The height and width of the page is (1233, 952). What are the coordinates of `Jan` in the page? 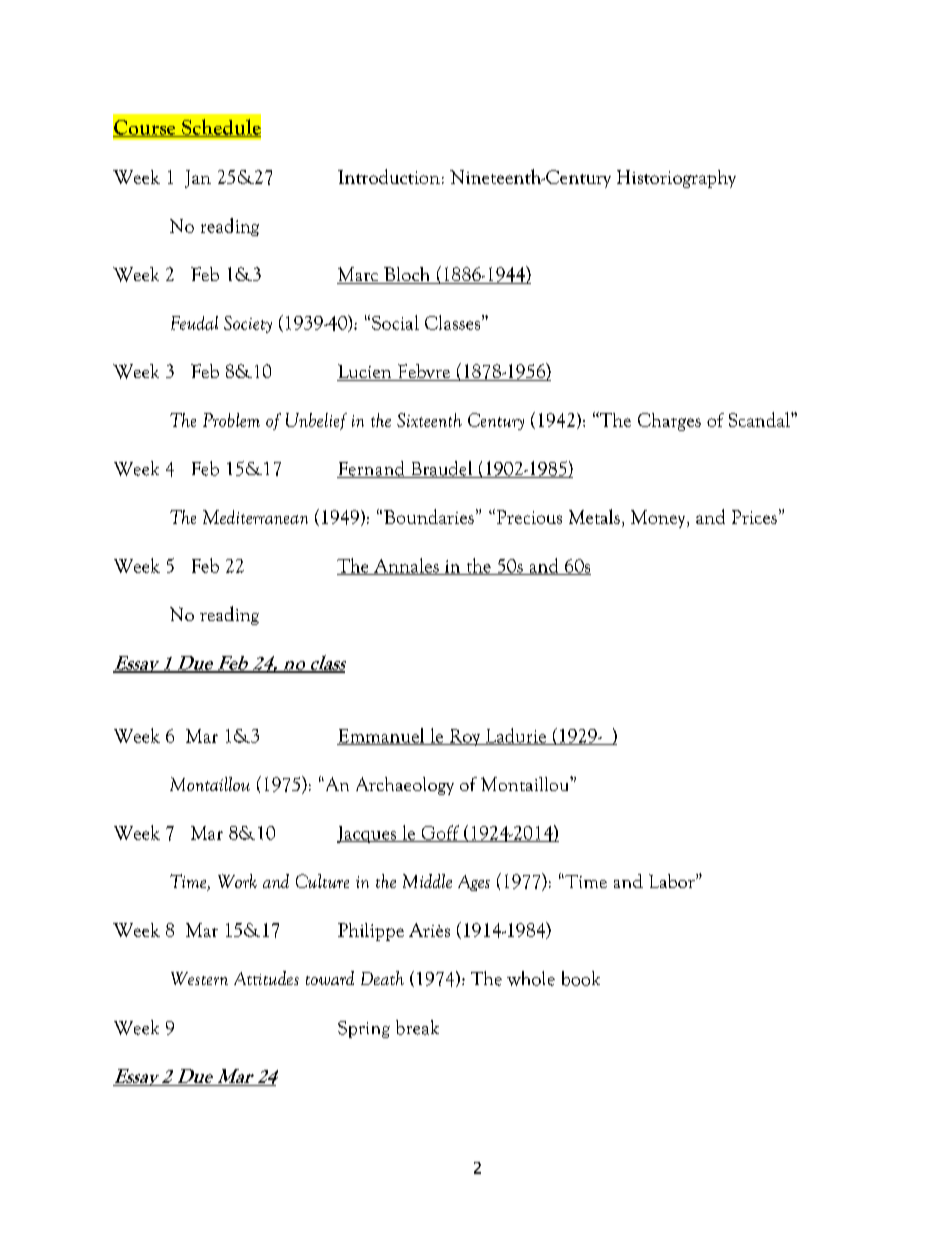 It's located at (198, 179).
